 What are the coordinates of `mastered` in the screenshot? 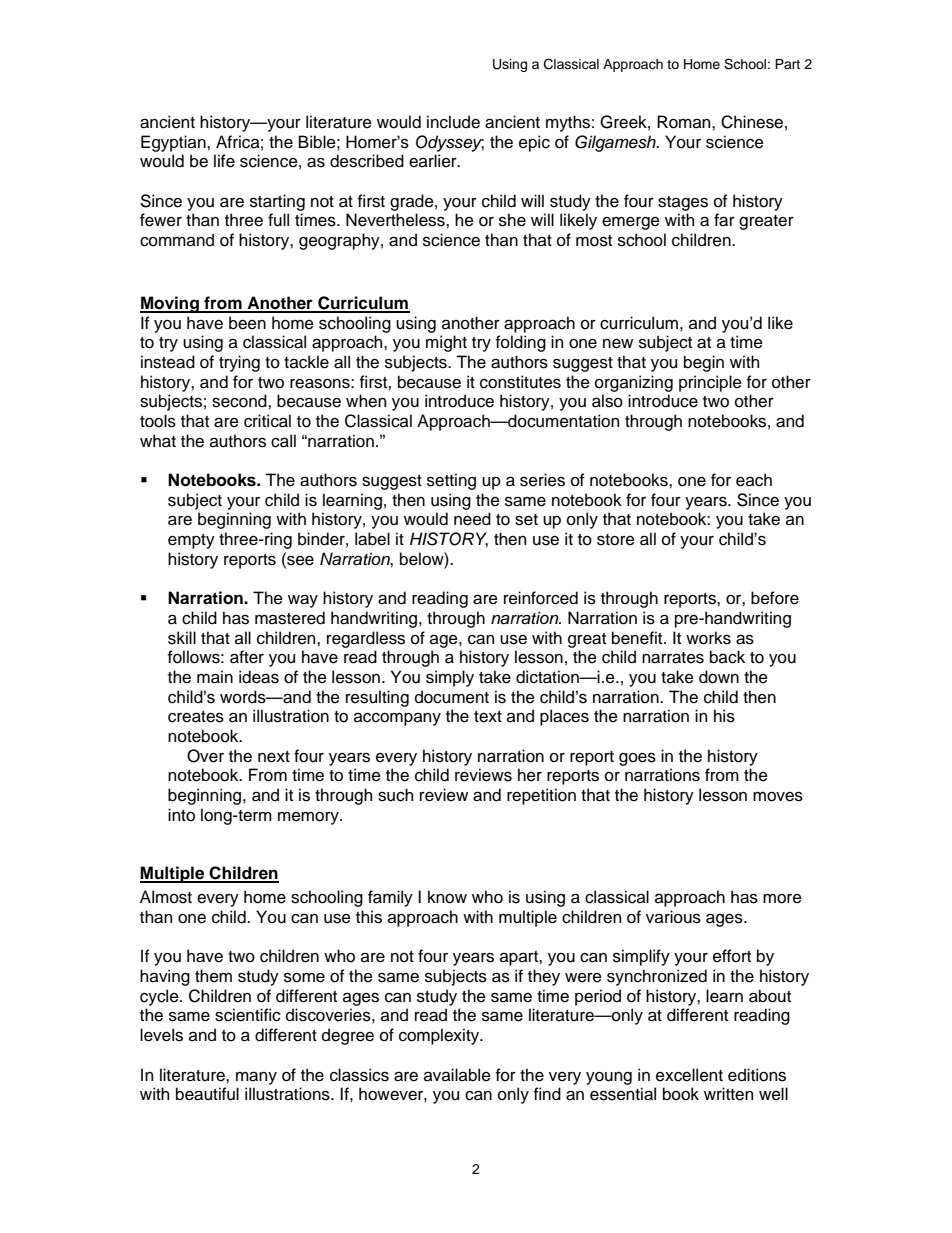 It's located at (290, 618).
